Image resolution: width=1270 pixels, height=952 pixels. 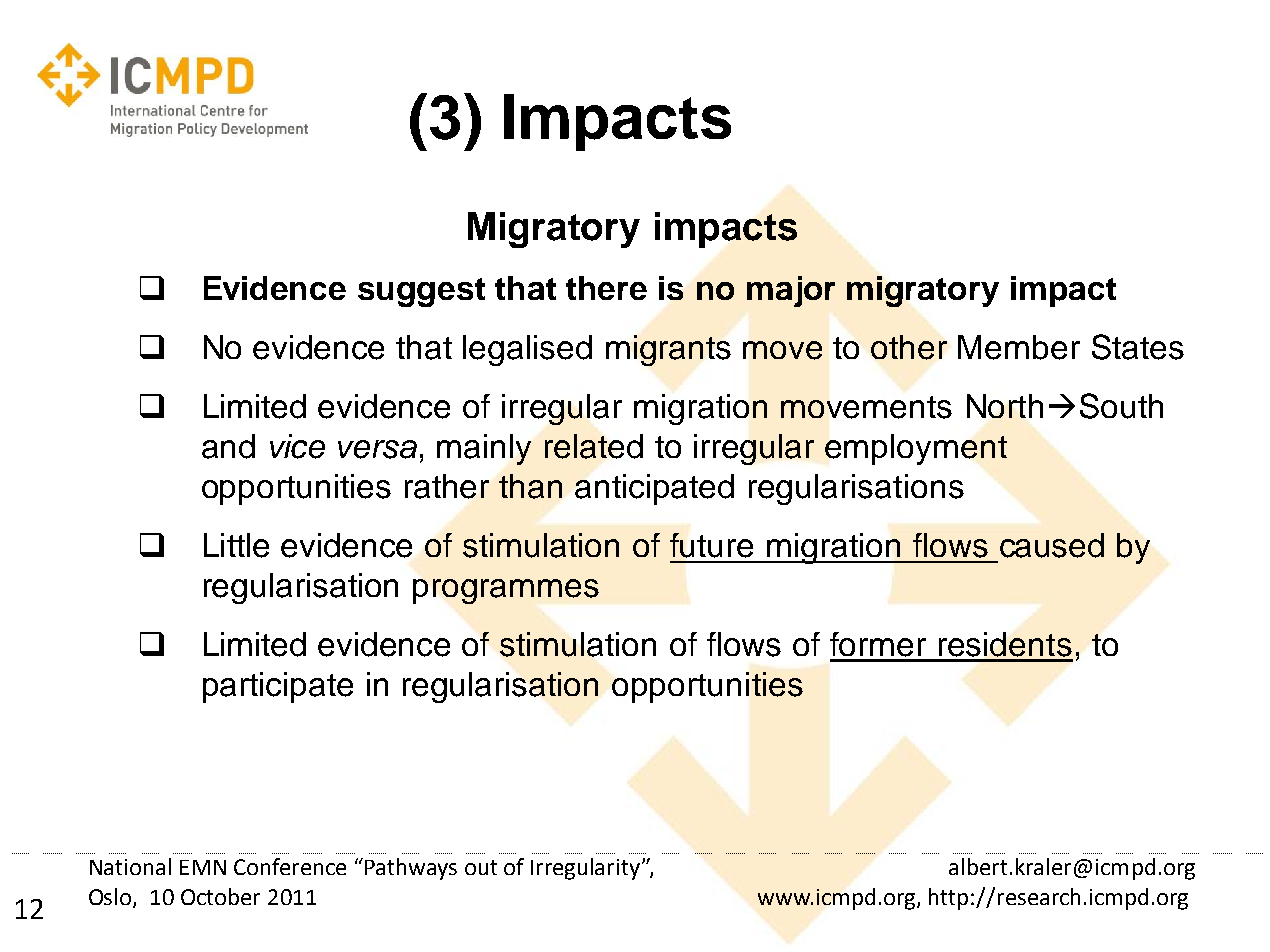 I want to click on October, so click(x=220, y=896).
